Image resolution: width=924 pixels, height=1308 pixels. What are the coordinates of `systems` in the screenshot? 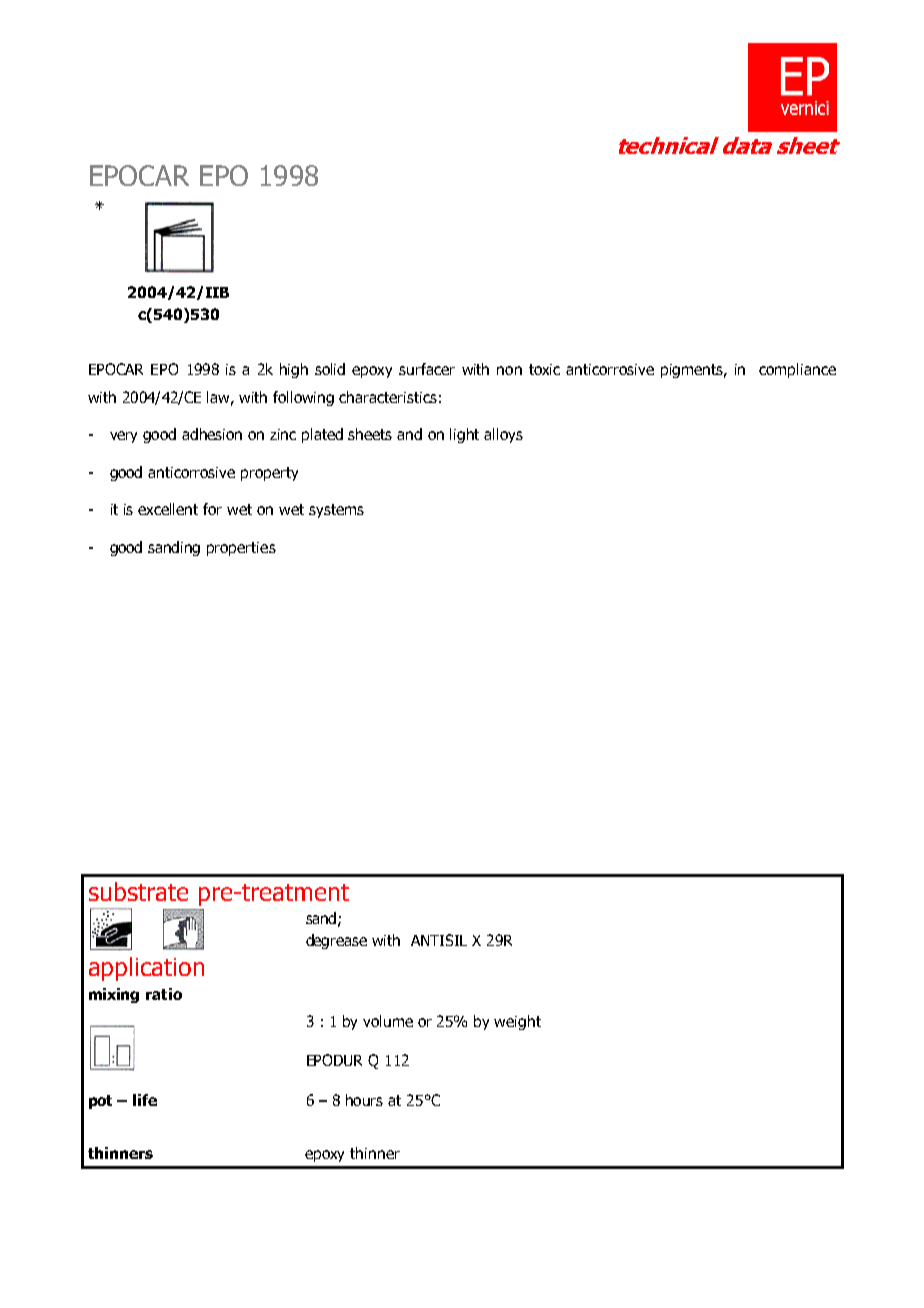 It's located at (336, 511).
